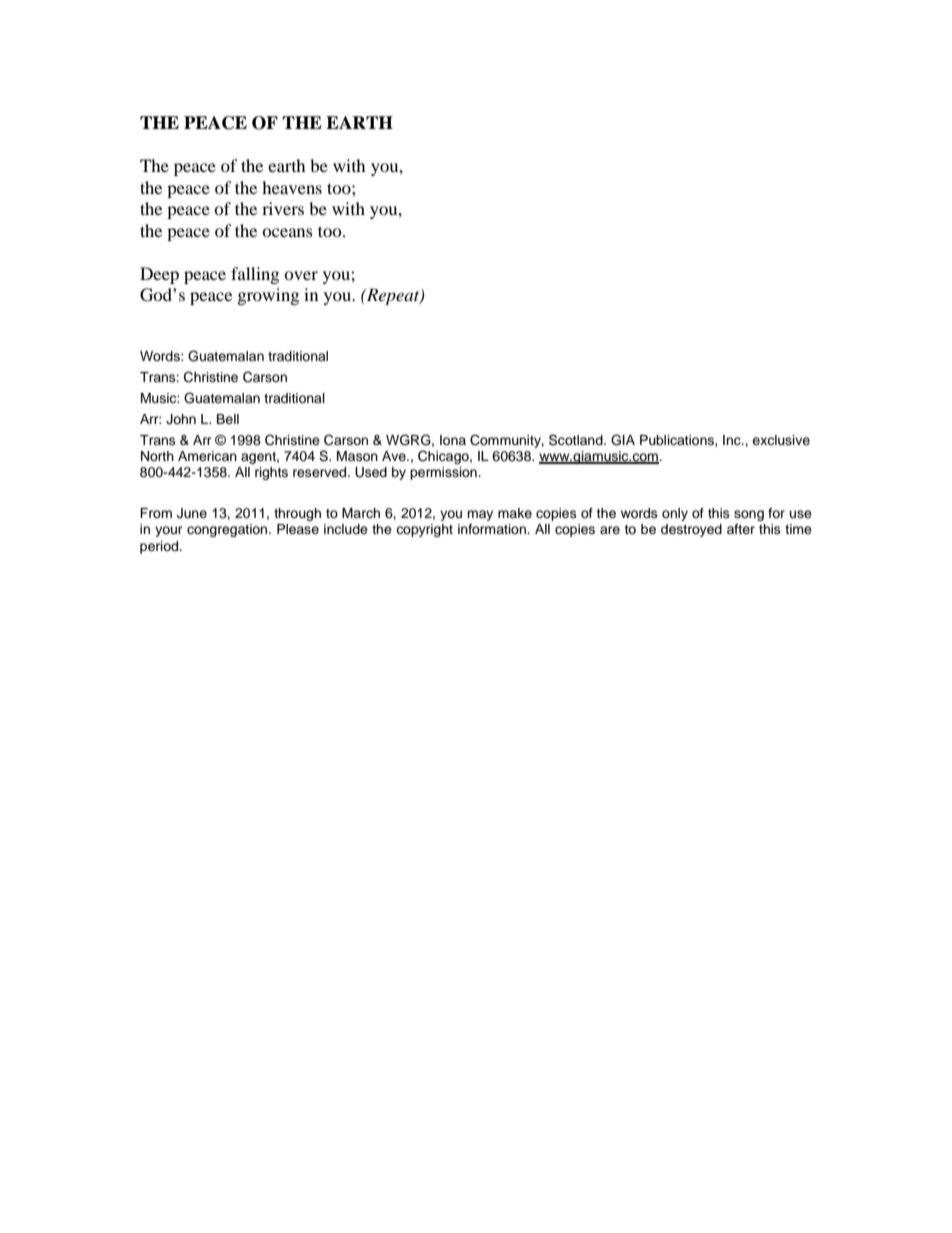 The height and width of the screenshot is (1233, 952). Describe the element at coordinates (577, 440) in the screenshot. I see `Scotland` at that location.
